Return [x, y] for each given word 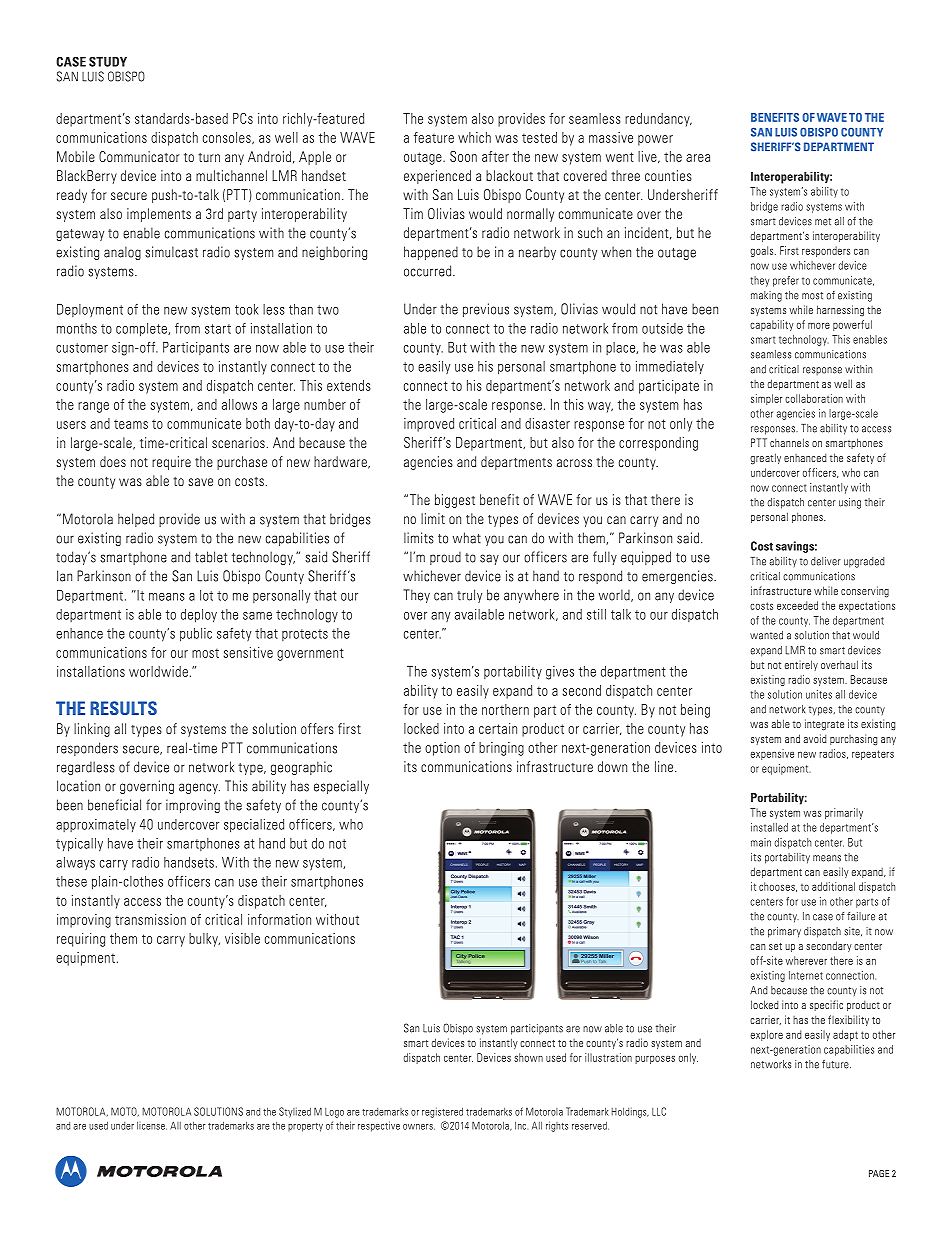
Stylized [295, 1112]
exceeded [797, 605]
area [698, 158]
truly [469, 596]
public [196, 635]
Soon [463, 156]
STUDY [108, 62]
